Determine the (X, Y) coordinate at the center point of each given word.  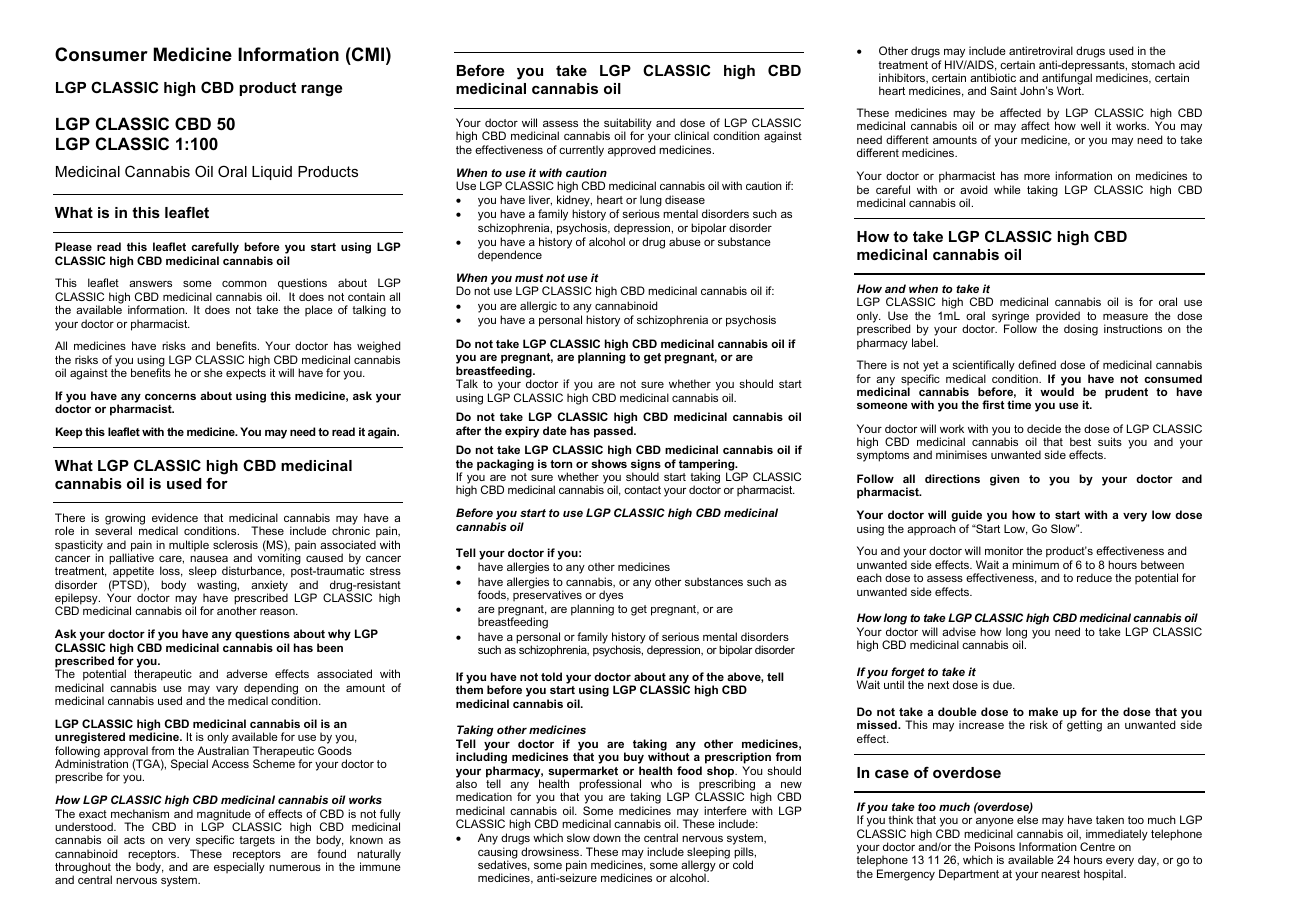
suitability (627, 125)
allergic (538, 307)
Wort (1070, 90)
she (213, 372)
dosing (1081, 330)
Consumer (101, 54)
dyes (611, 596)
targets (257, 841)
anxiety (269, 587)
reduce (1094, 577)
